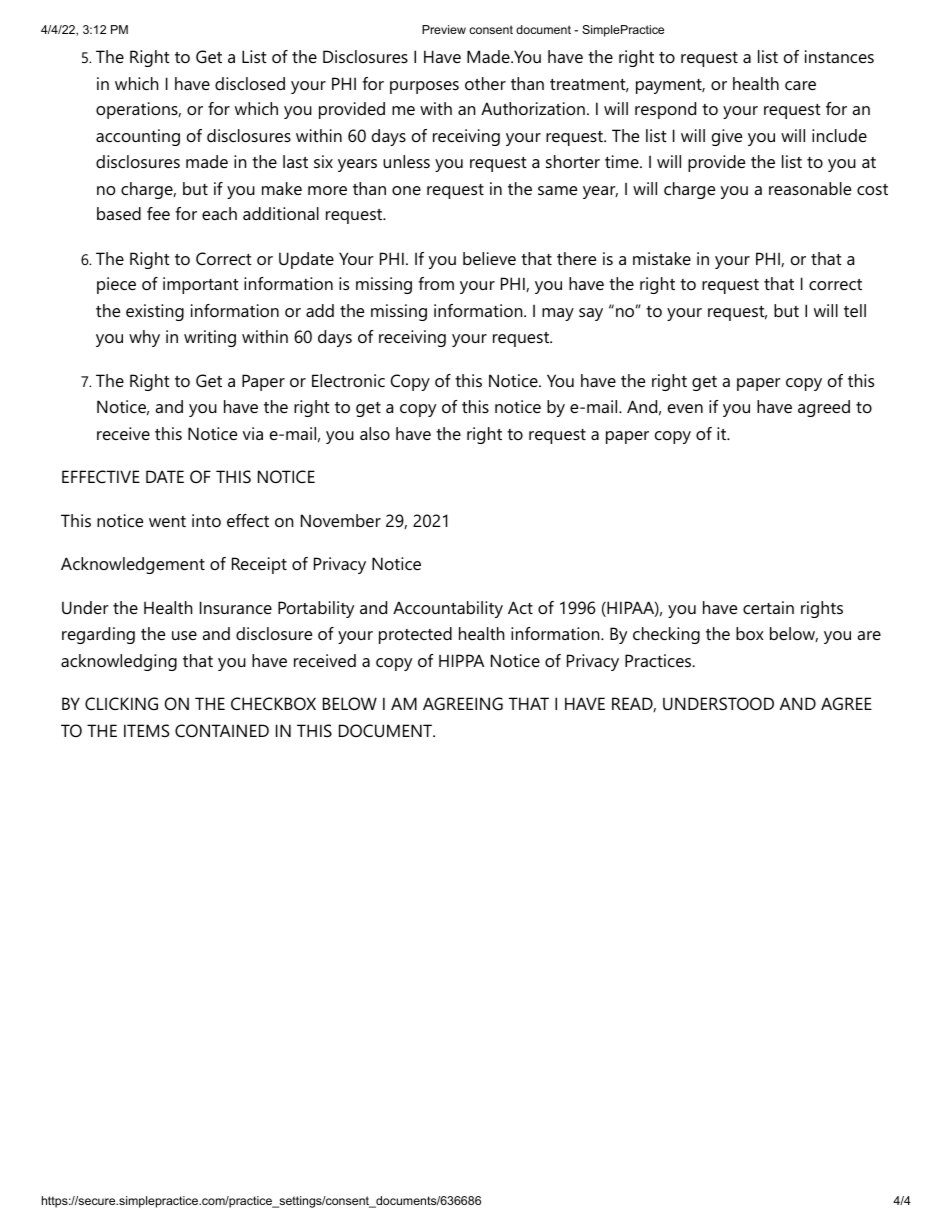 The width and height of the screenshot is (952, 1232). What do you see at coordinates (341, 520) in the screenshot?
I see `November` at bounding box center [341, 520].
